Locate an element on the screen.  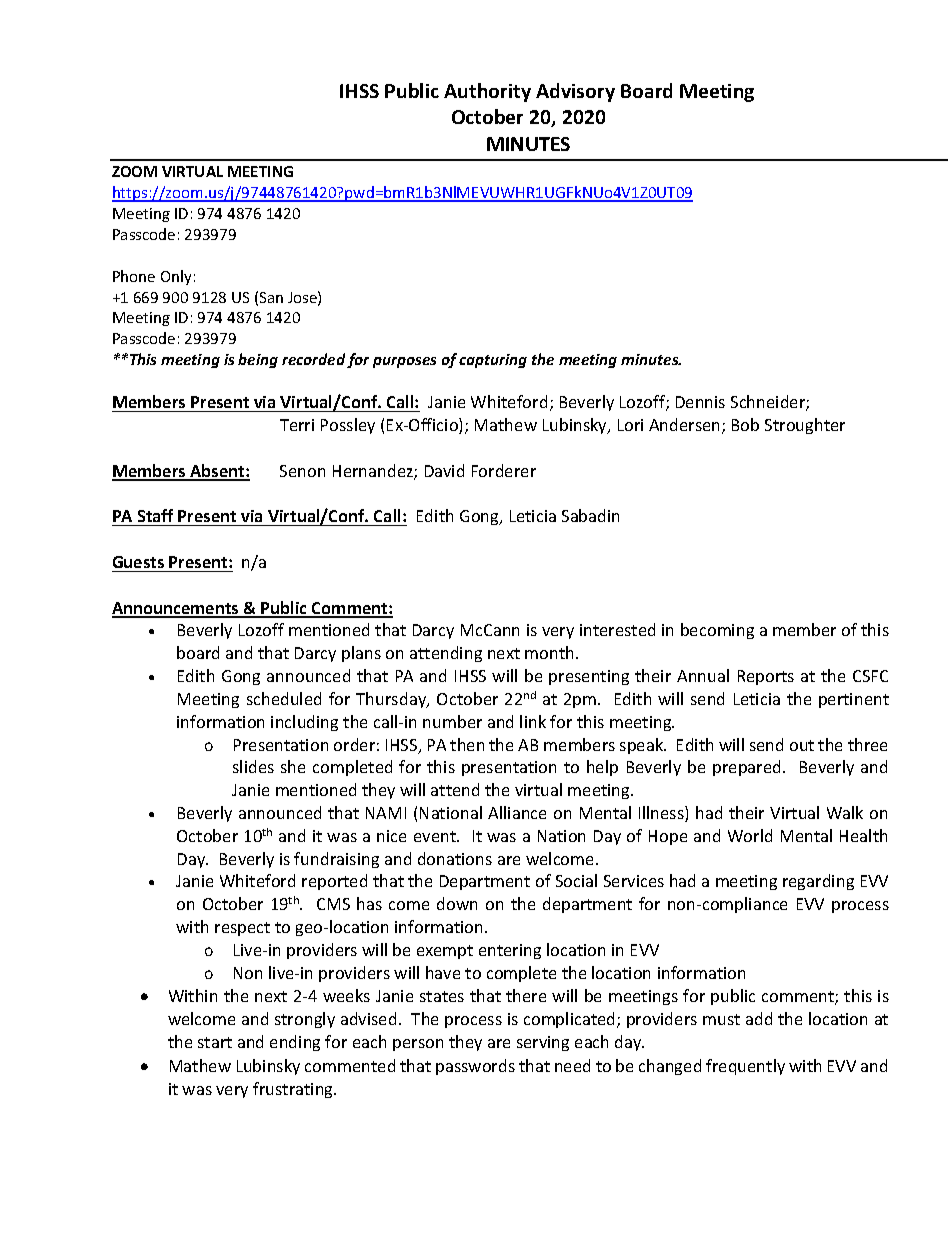
start is located at coordinates (215, 1042).
